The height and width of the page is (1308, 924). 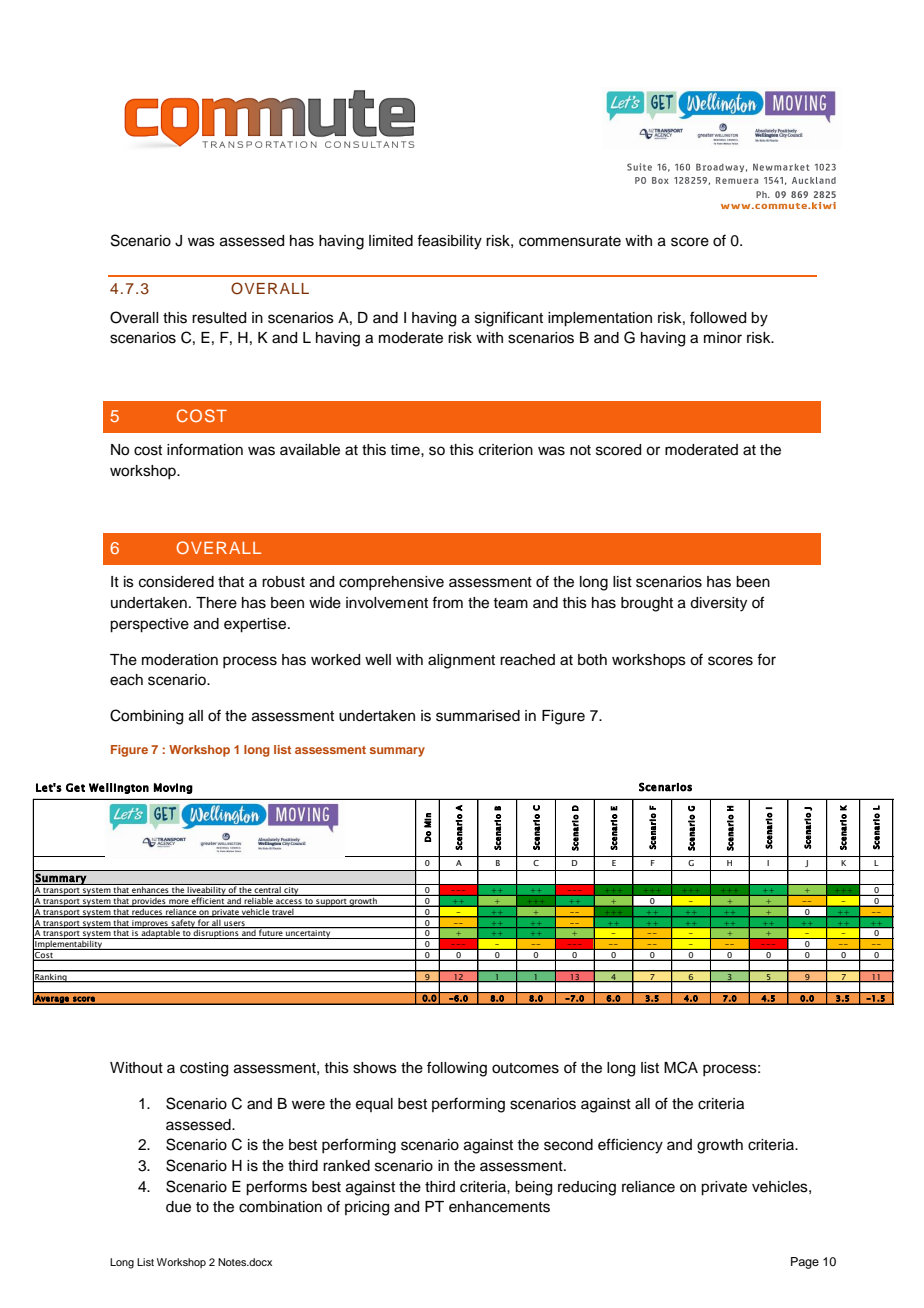 What do you see at coordinates (449, 242) in the page?
I see `feasibility` at bounding box center [449, 242].
